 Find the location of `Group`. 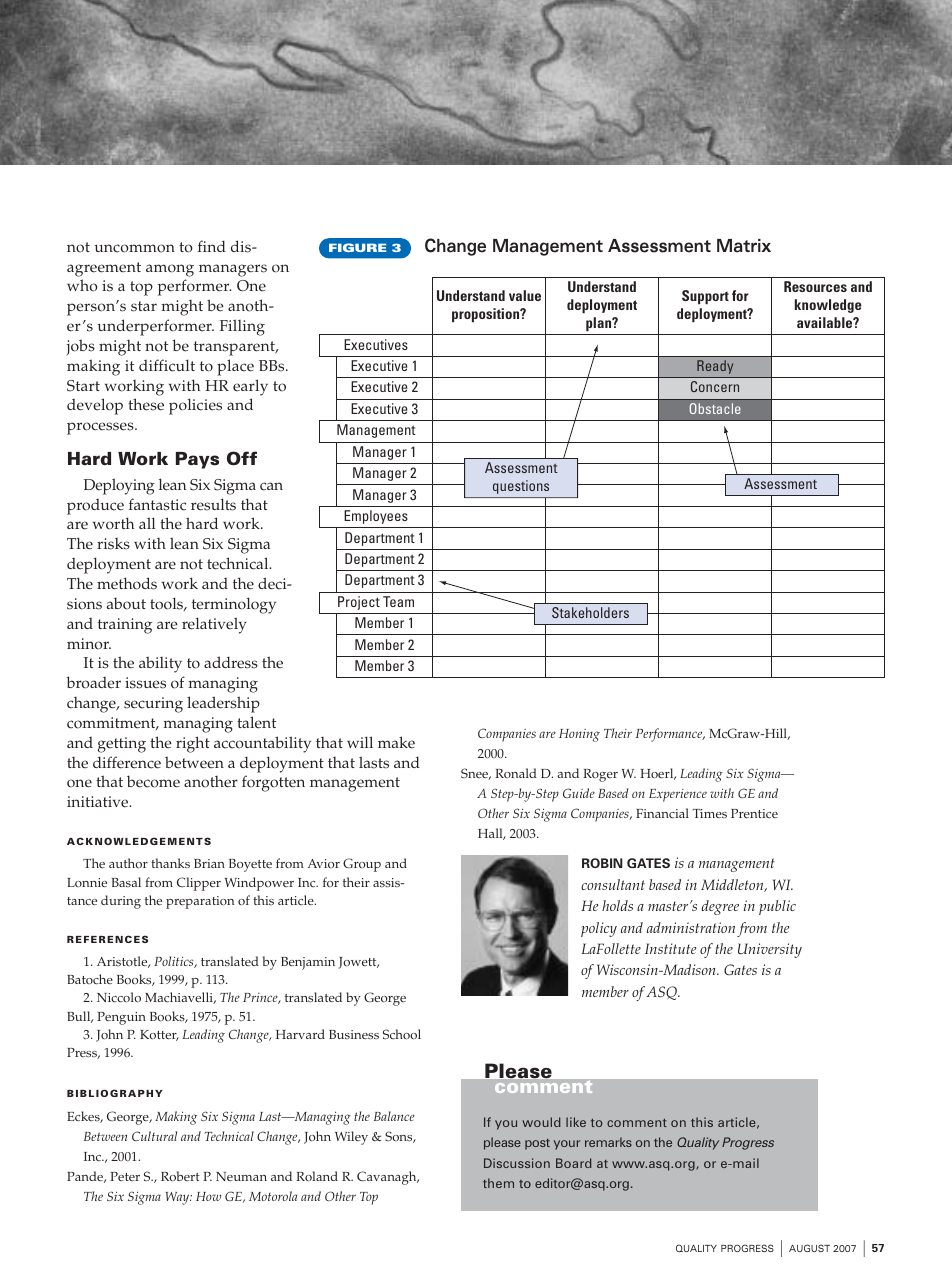

Group is located at coordinates (362, 865).
